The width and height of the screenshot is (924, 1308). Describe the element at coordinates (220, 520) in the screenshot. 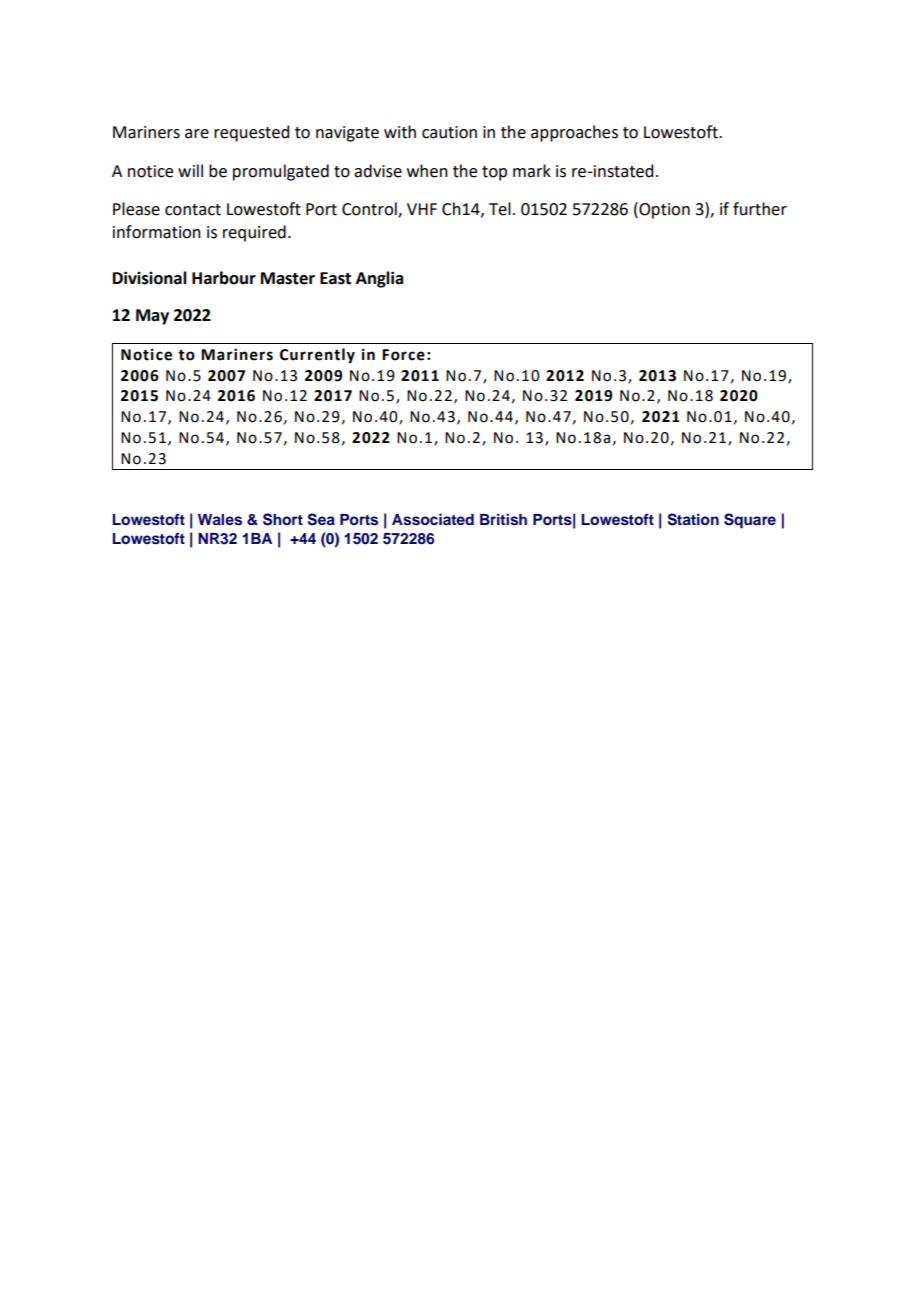

I see `Wales` at that location.
